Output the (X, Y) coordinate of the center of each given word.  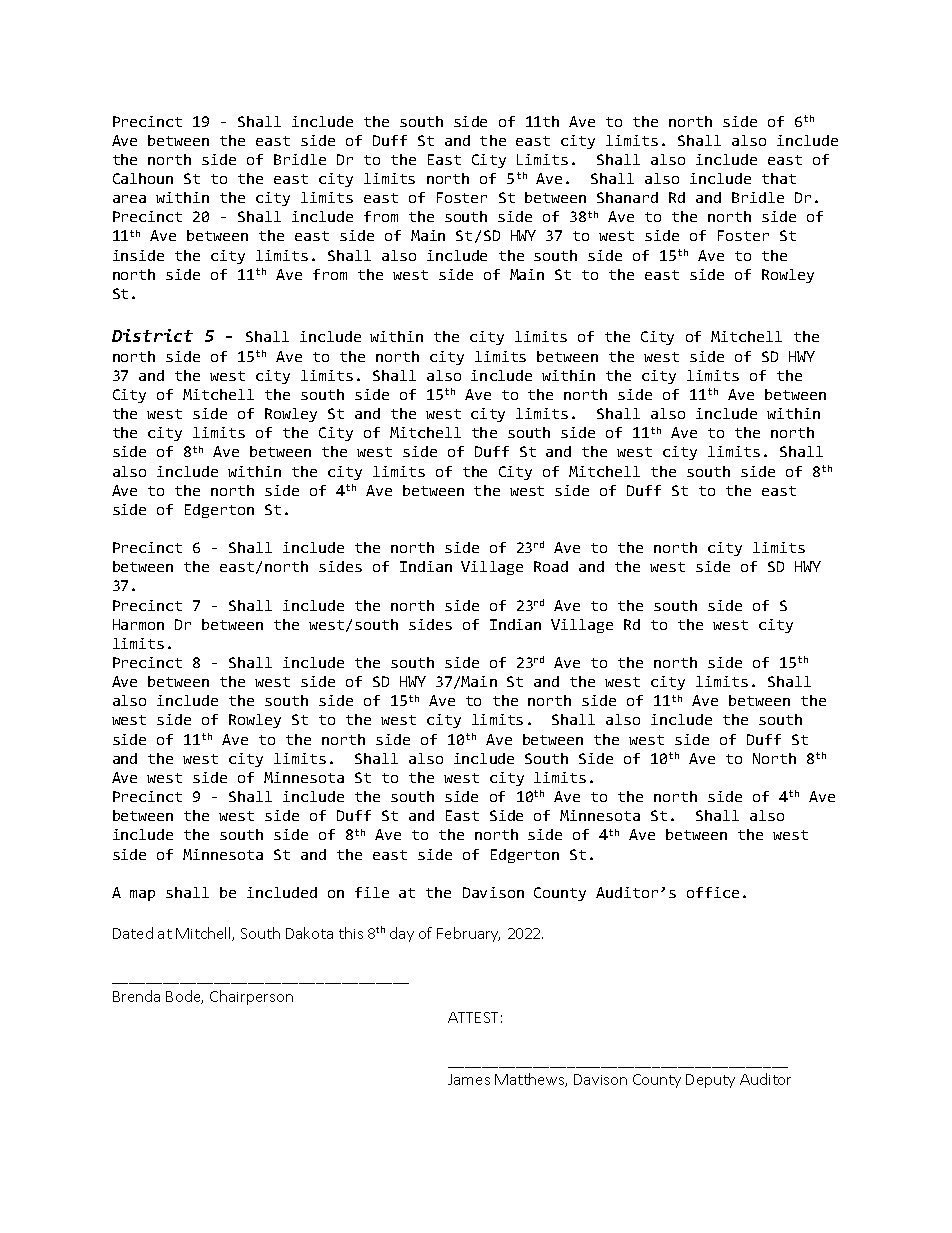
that (779, 178)
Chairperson (251, 997)
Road (551, 566)
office (713, 892)
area (129, 199)
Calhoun (143, 178)
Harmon (138, 624)
